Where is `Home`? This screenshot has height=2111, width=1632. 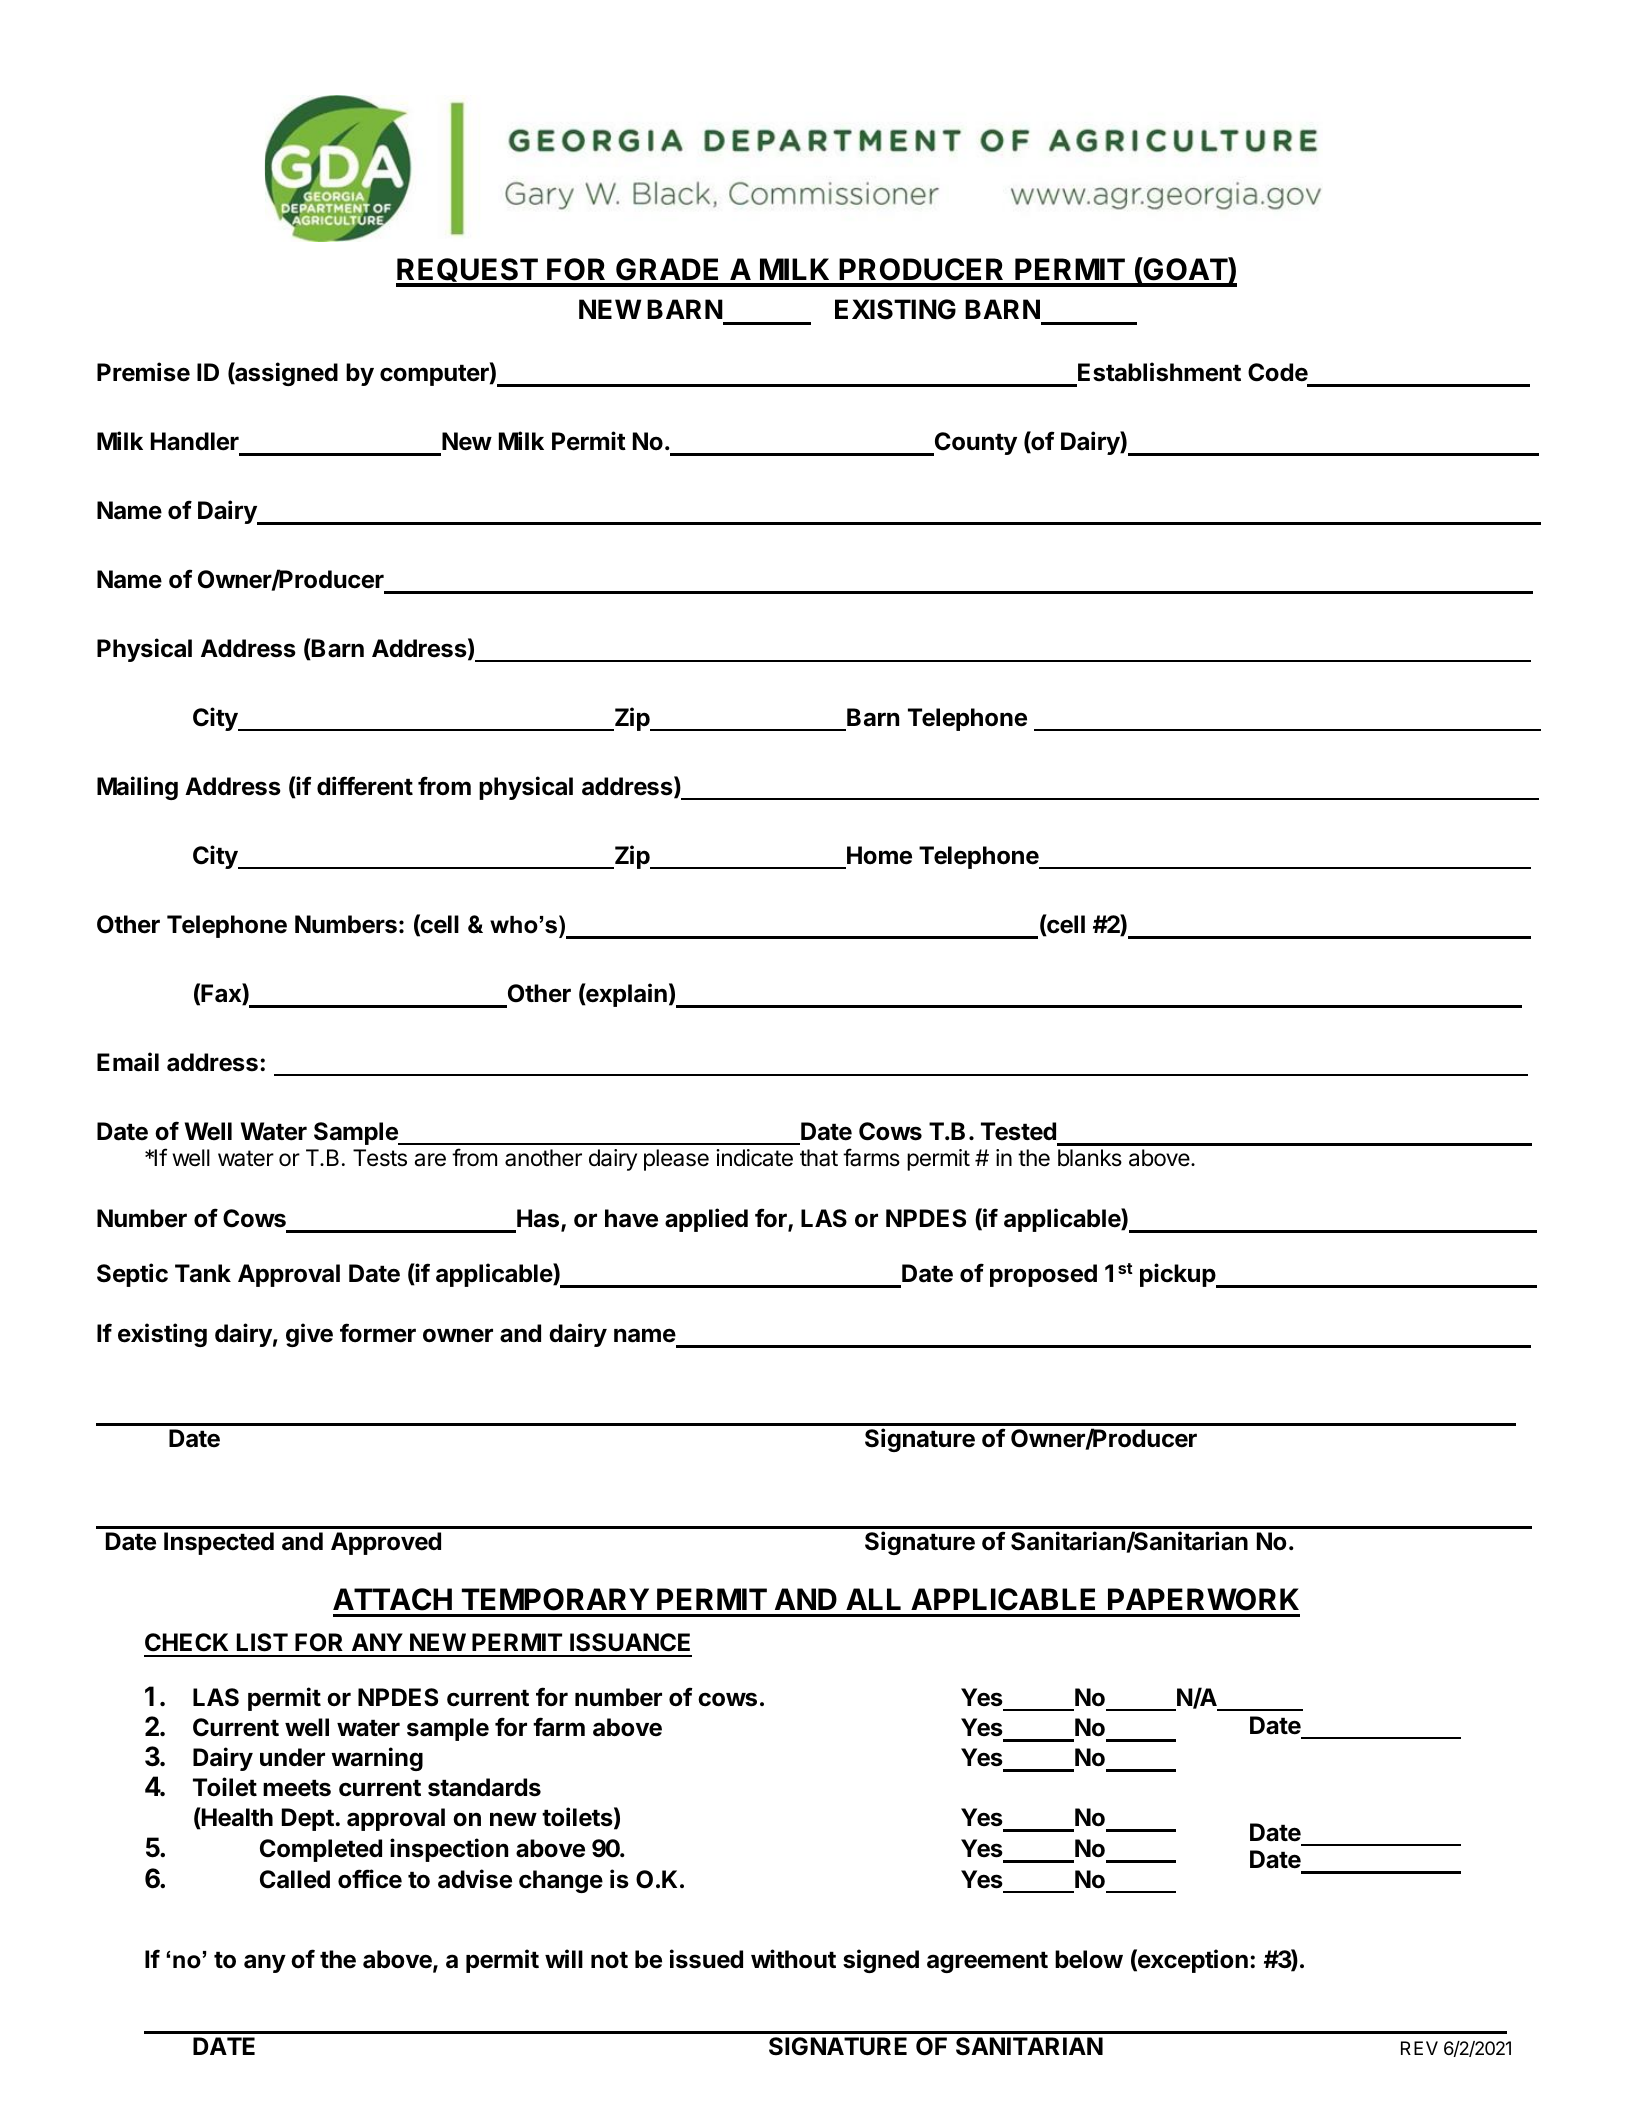
Home is located at coordinates (879, 855).
